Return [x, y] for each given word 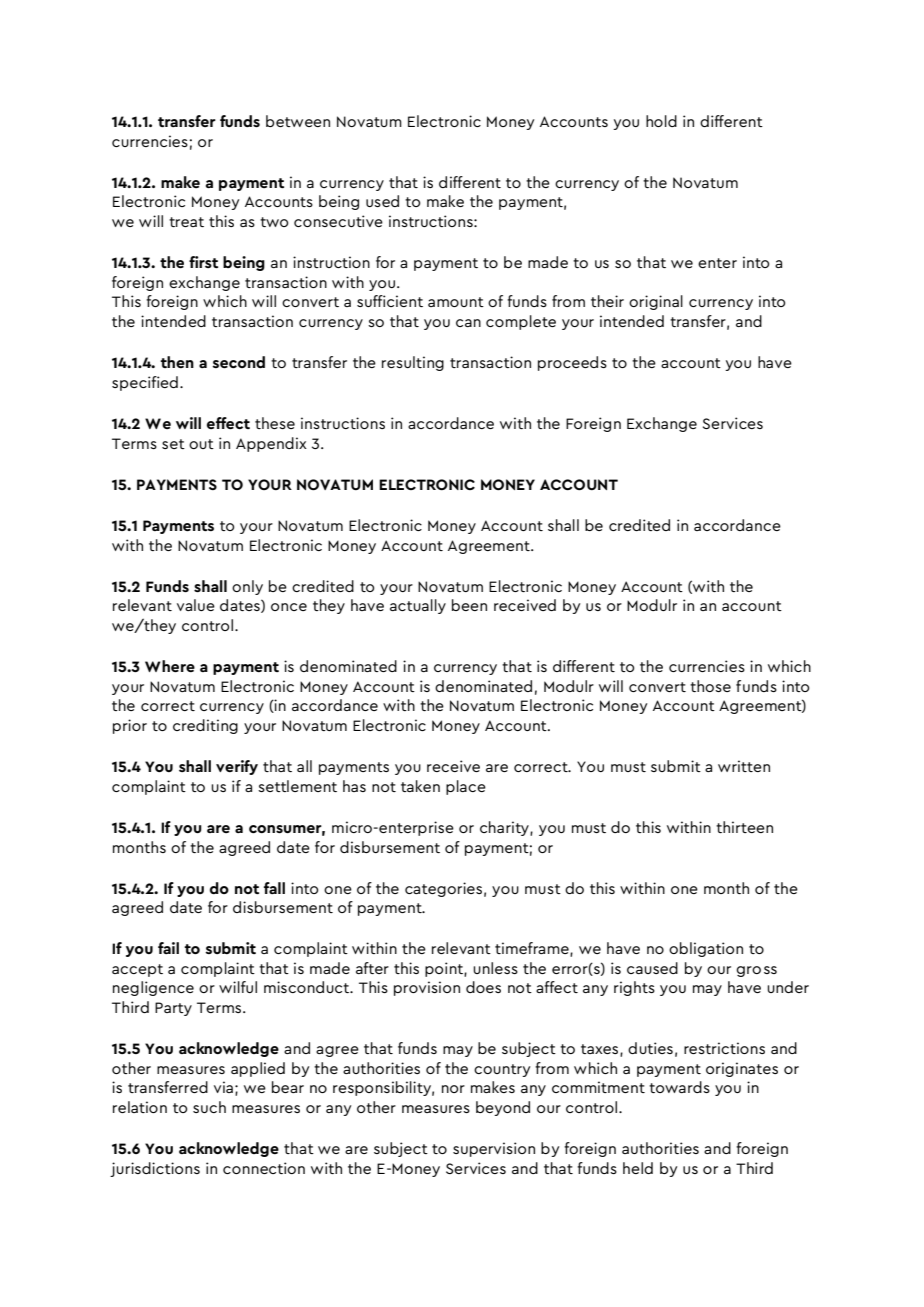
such [209, 1107]
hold [661, 121]
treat [186, 222]
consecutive [338, 221]
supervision [494, 1149]
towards [679, 1087]
